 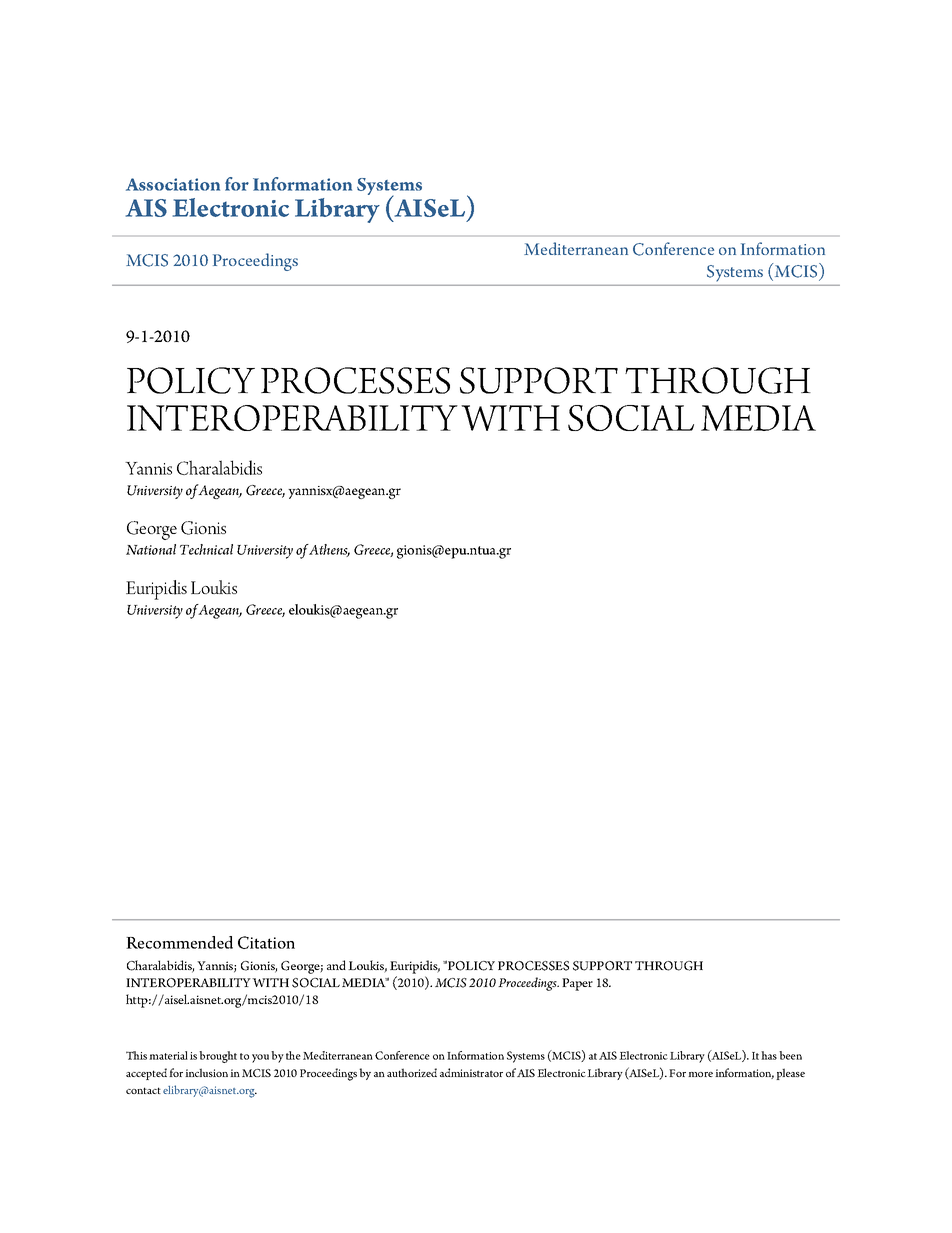 What do you see at coordinates (266, 942) in the screenshot?
I see `Citation` at bounding box center [266, 942].
